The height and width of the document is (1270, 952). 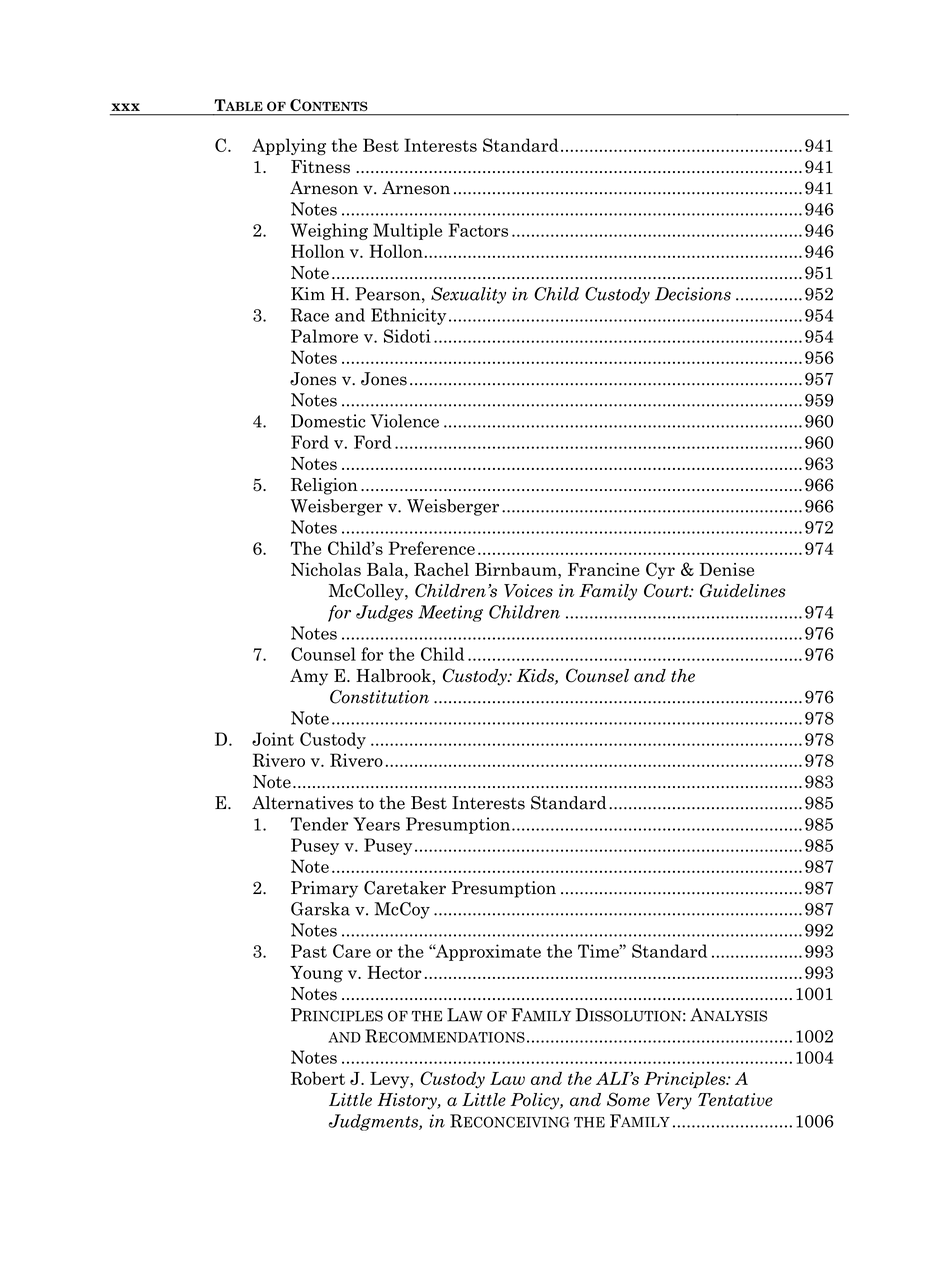 I want to click on Race, so click(x=310, y=315).
